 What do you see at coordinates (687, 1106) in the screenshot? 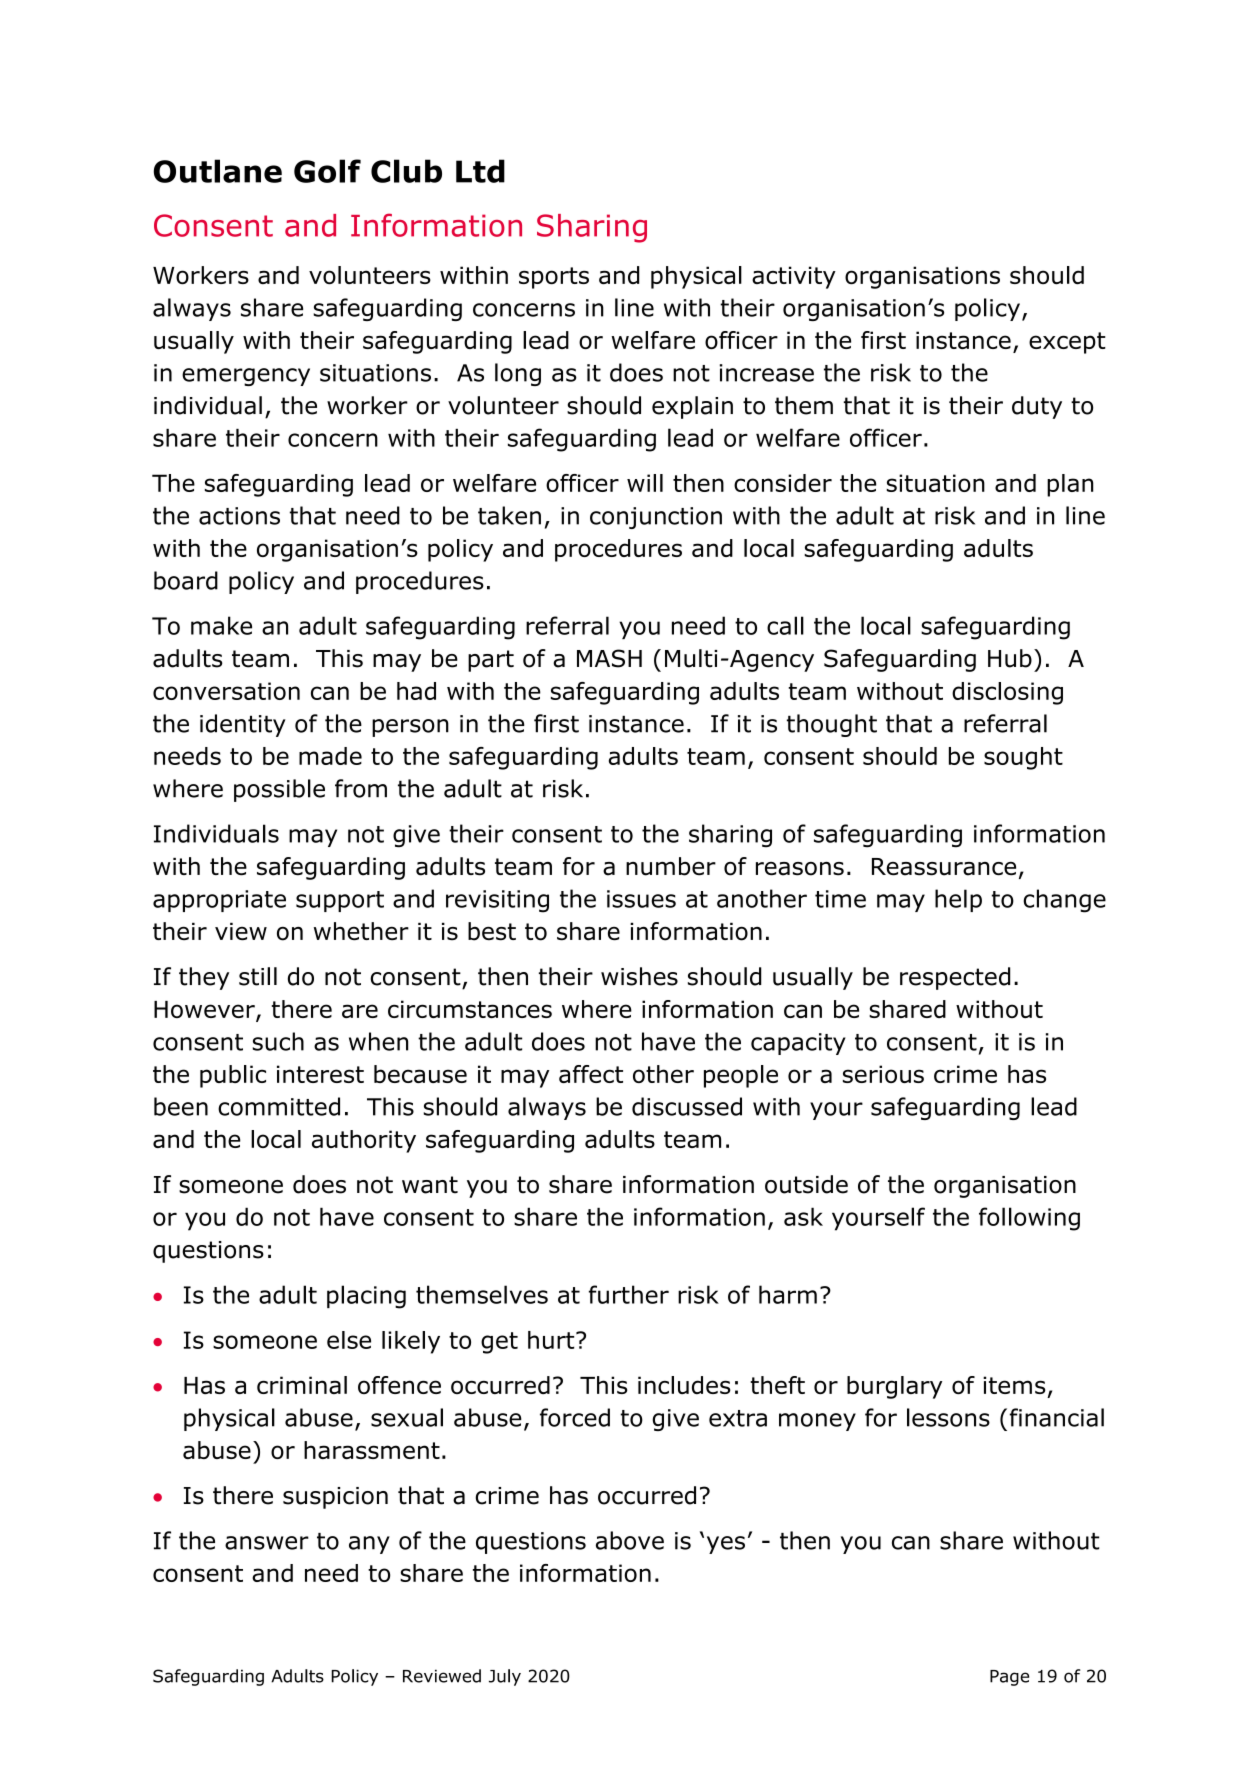
I see `discussed` at bounding box center [687, 1106].
